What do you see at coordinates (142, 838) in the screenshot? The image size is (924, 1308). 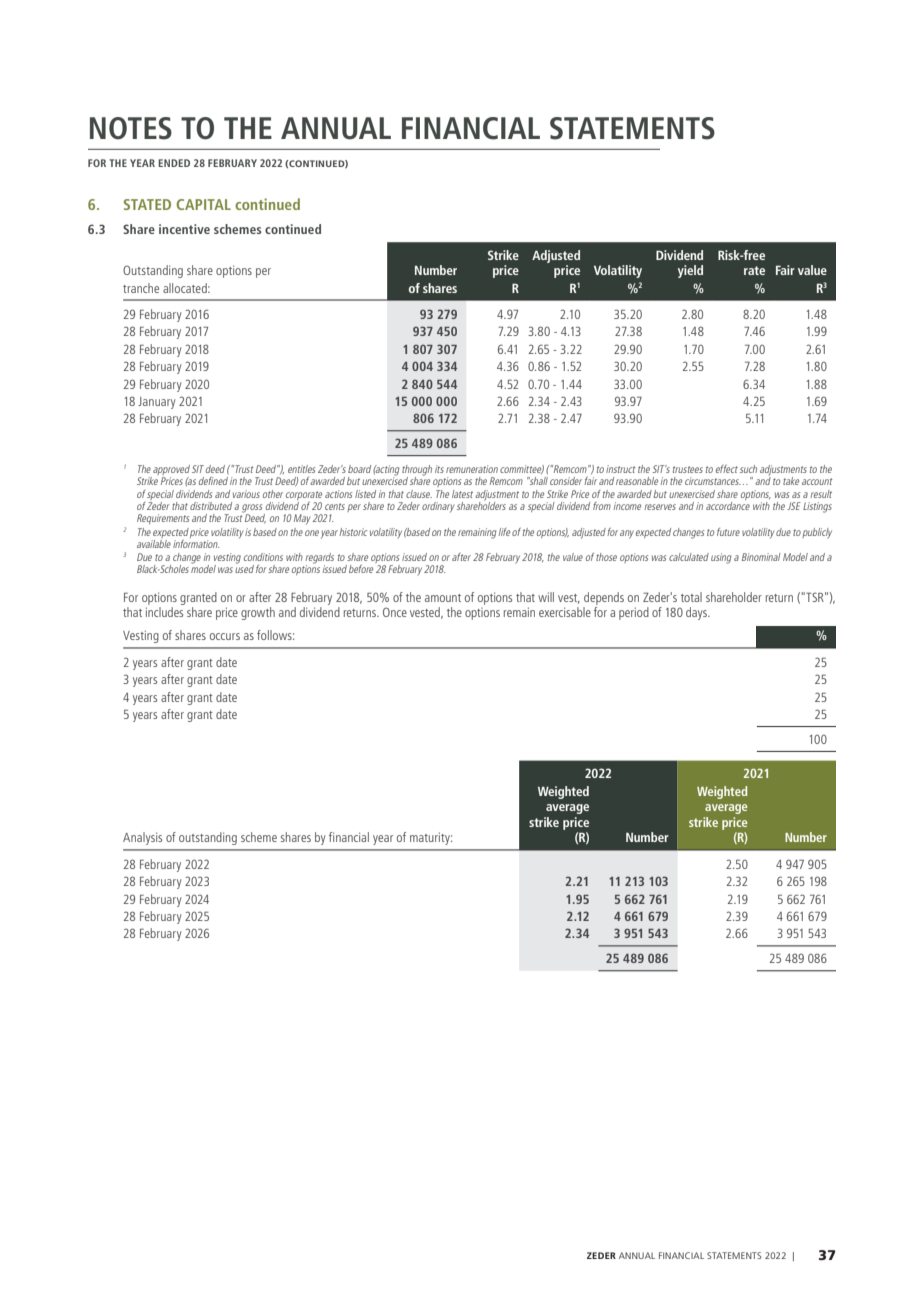 I see `Analysis` at bounding box center [142, 838].
